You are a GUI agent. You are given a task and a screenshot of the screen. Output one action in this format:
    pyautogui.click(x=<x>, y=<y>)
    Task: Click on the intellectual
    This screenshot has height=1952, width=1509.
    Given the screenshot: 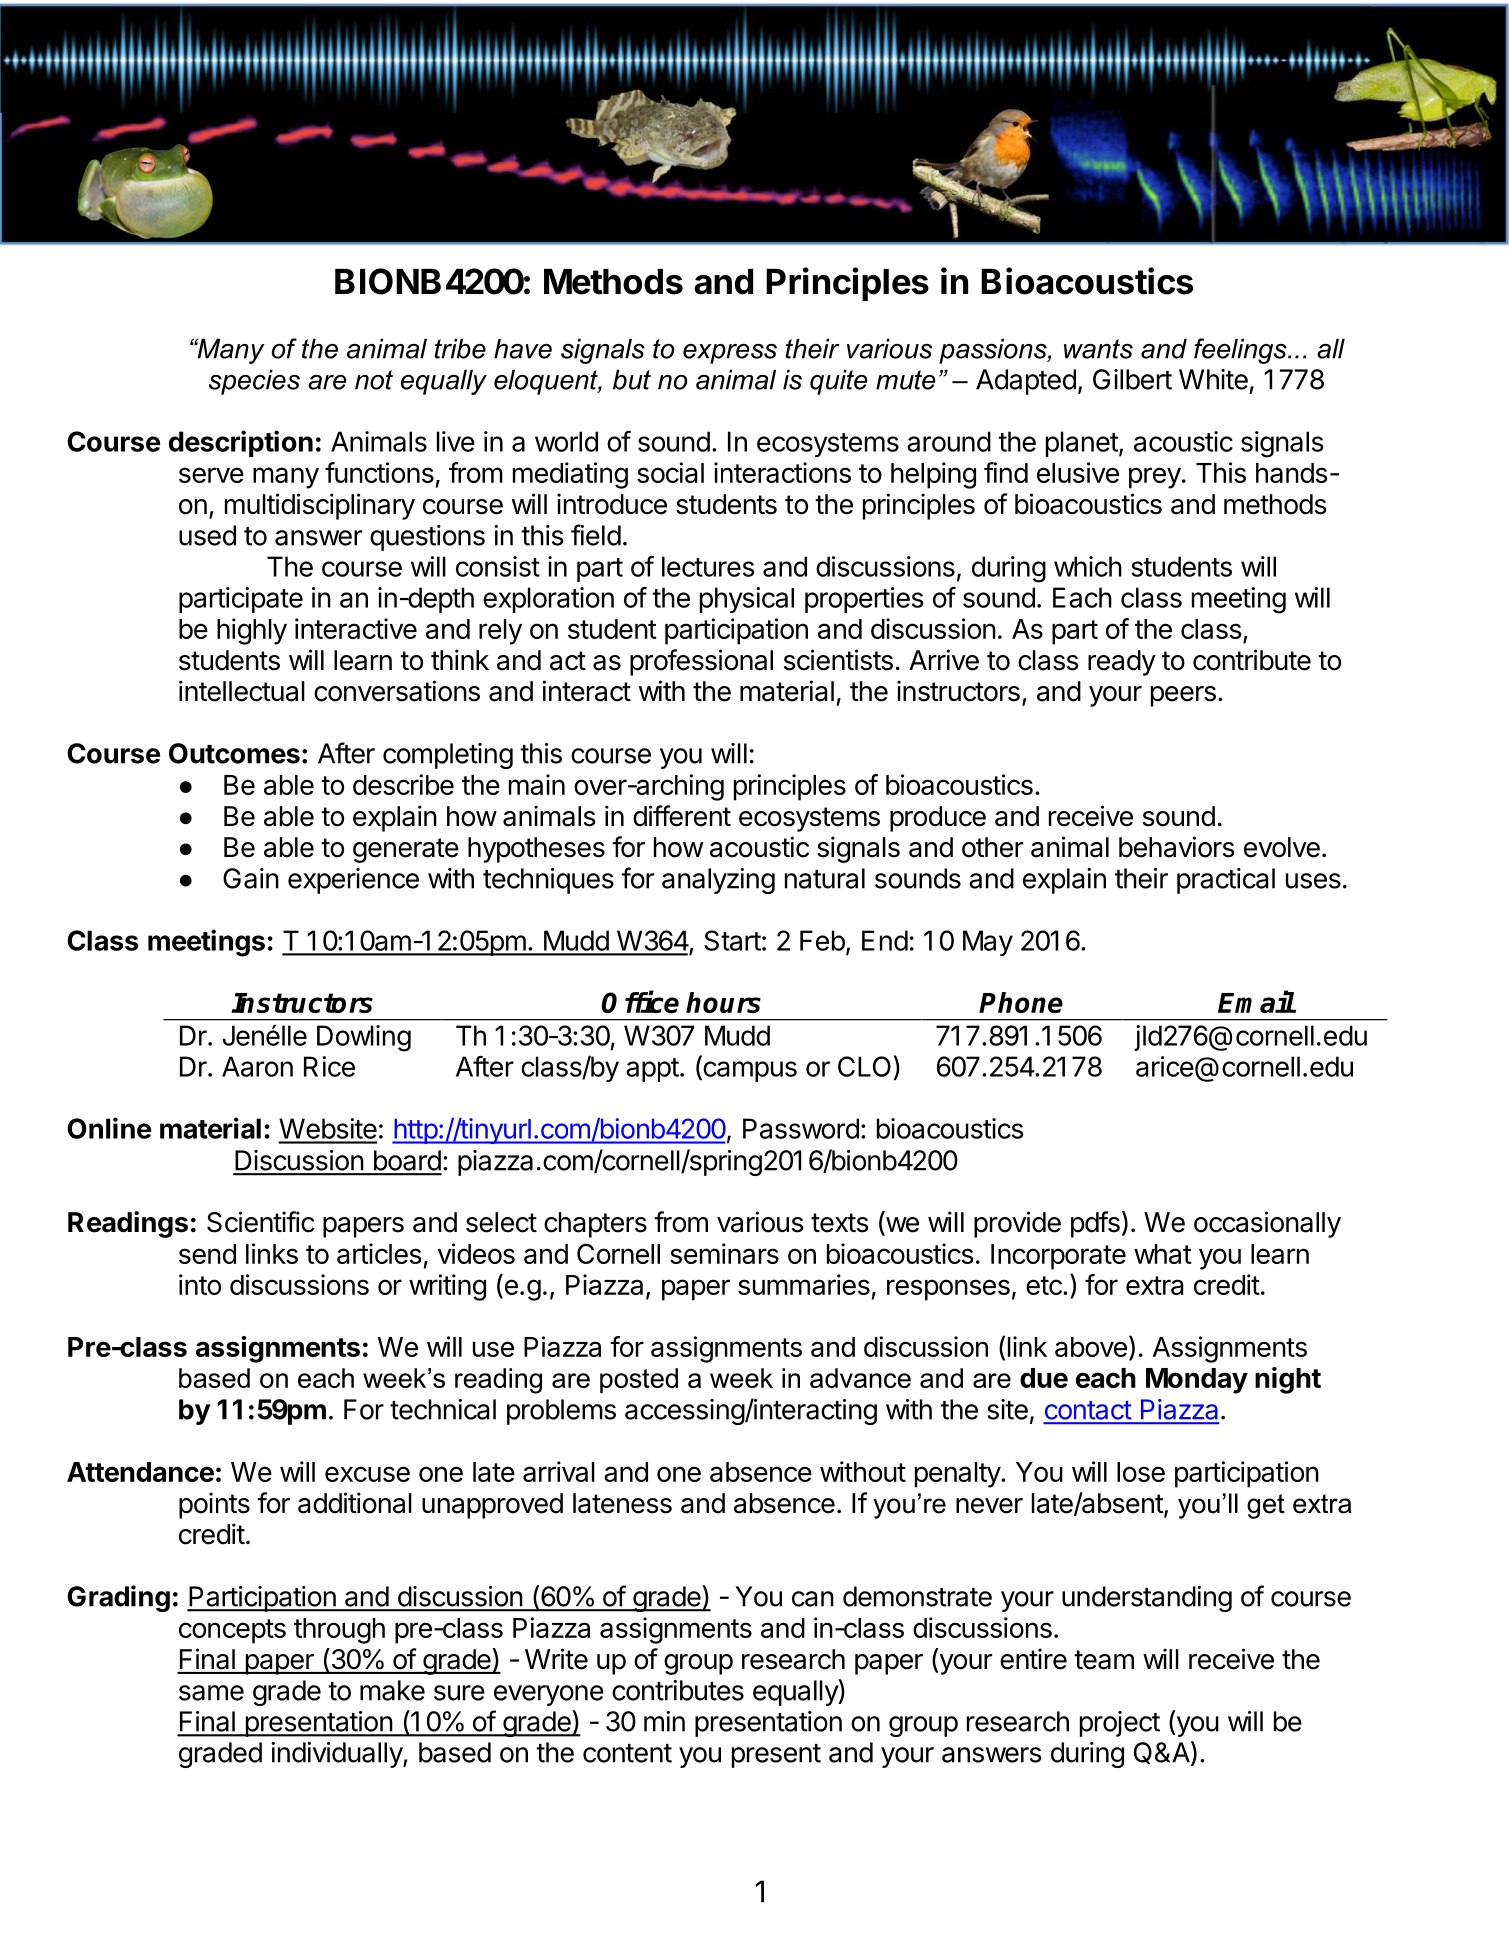 What is the action you would take?
    pyautogui.click(x=242, y=691)
